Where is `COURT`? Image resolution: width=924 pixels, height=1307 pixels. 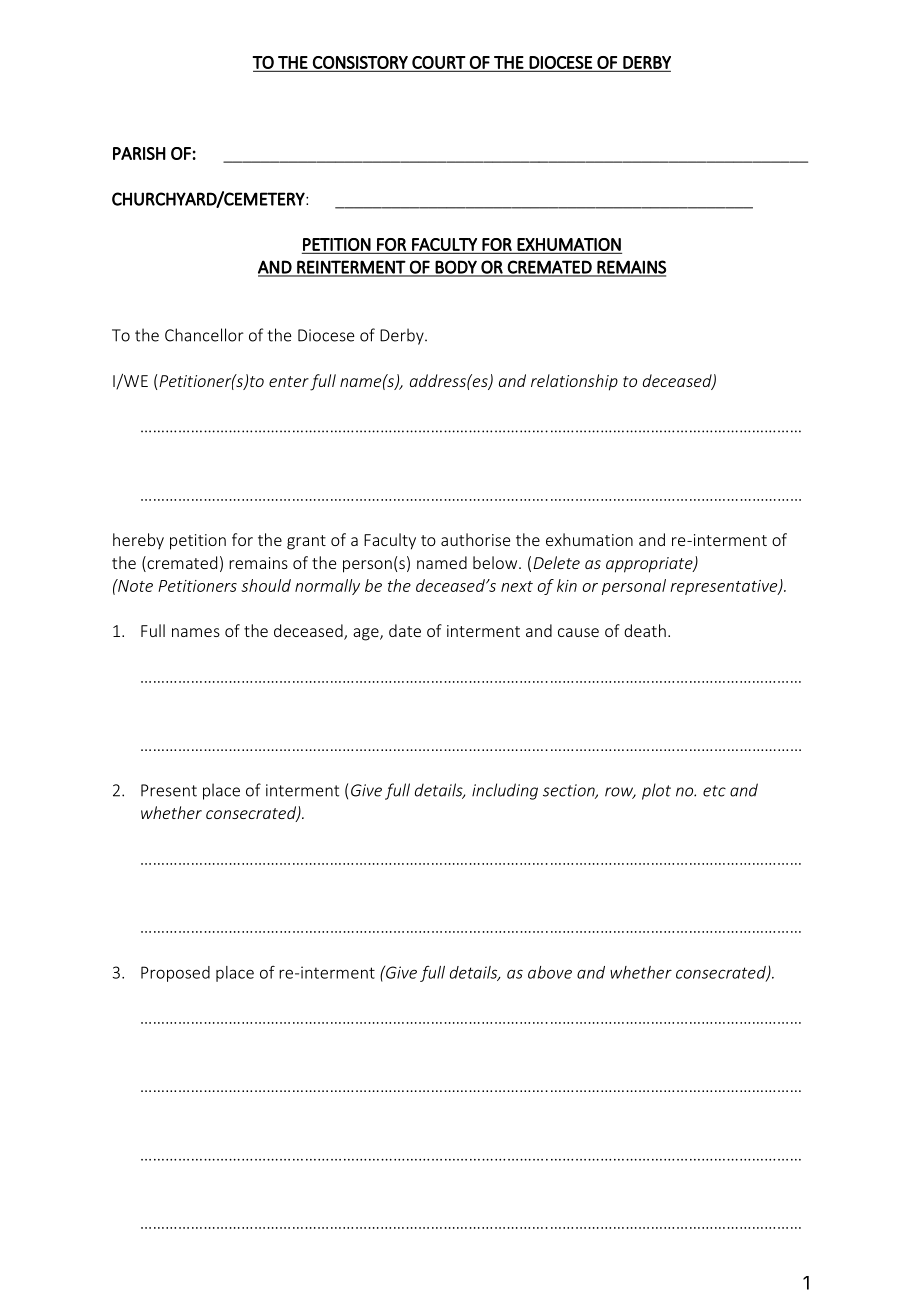
COURT is located at coordinates (438, 63).
